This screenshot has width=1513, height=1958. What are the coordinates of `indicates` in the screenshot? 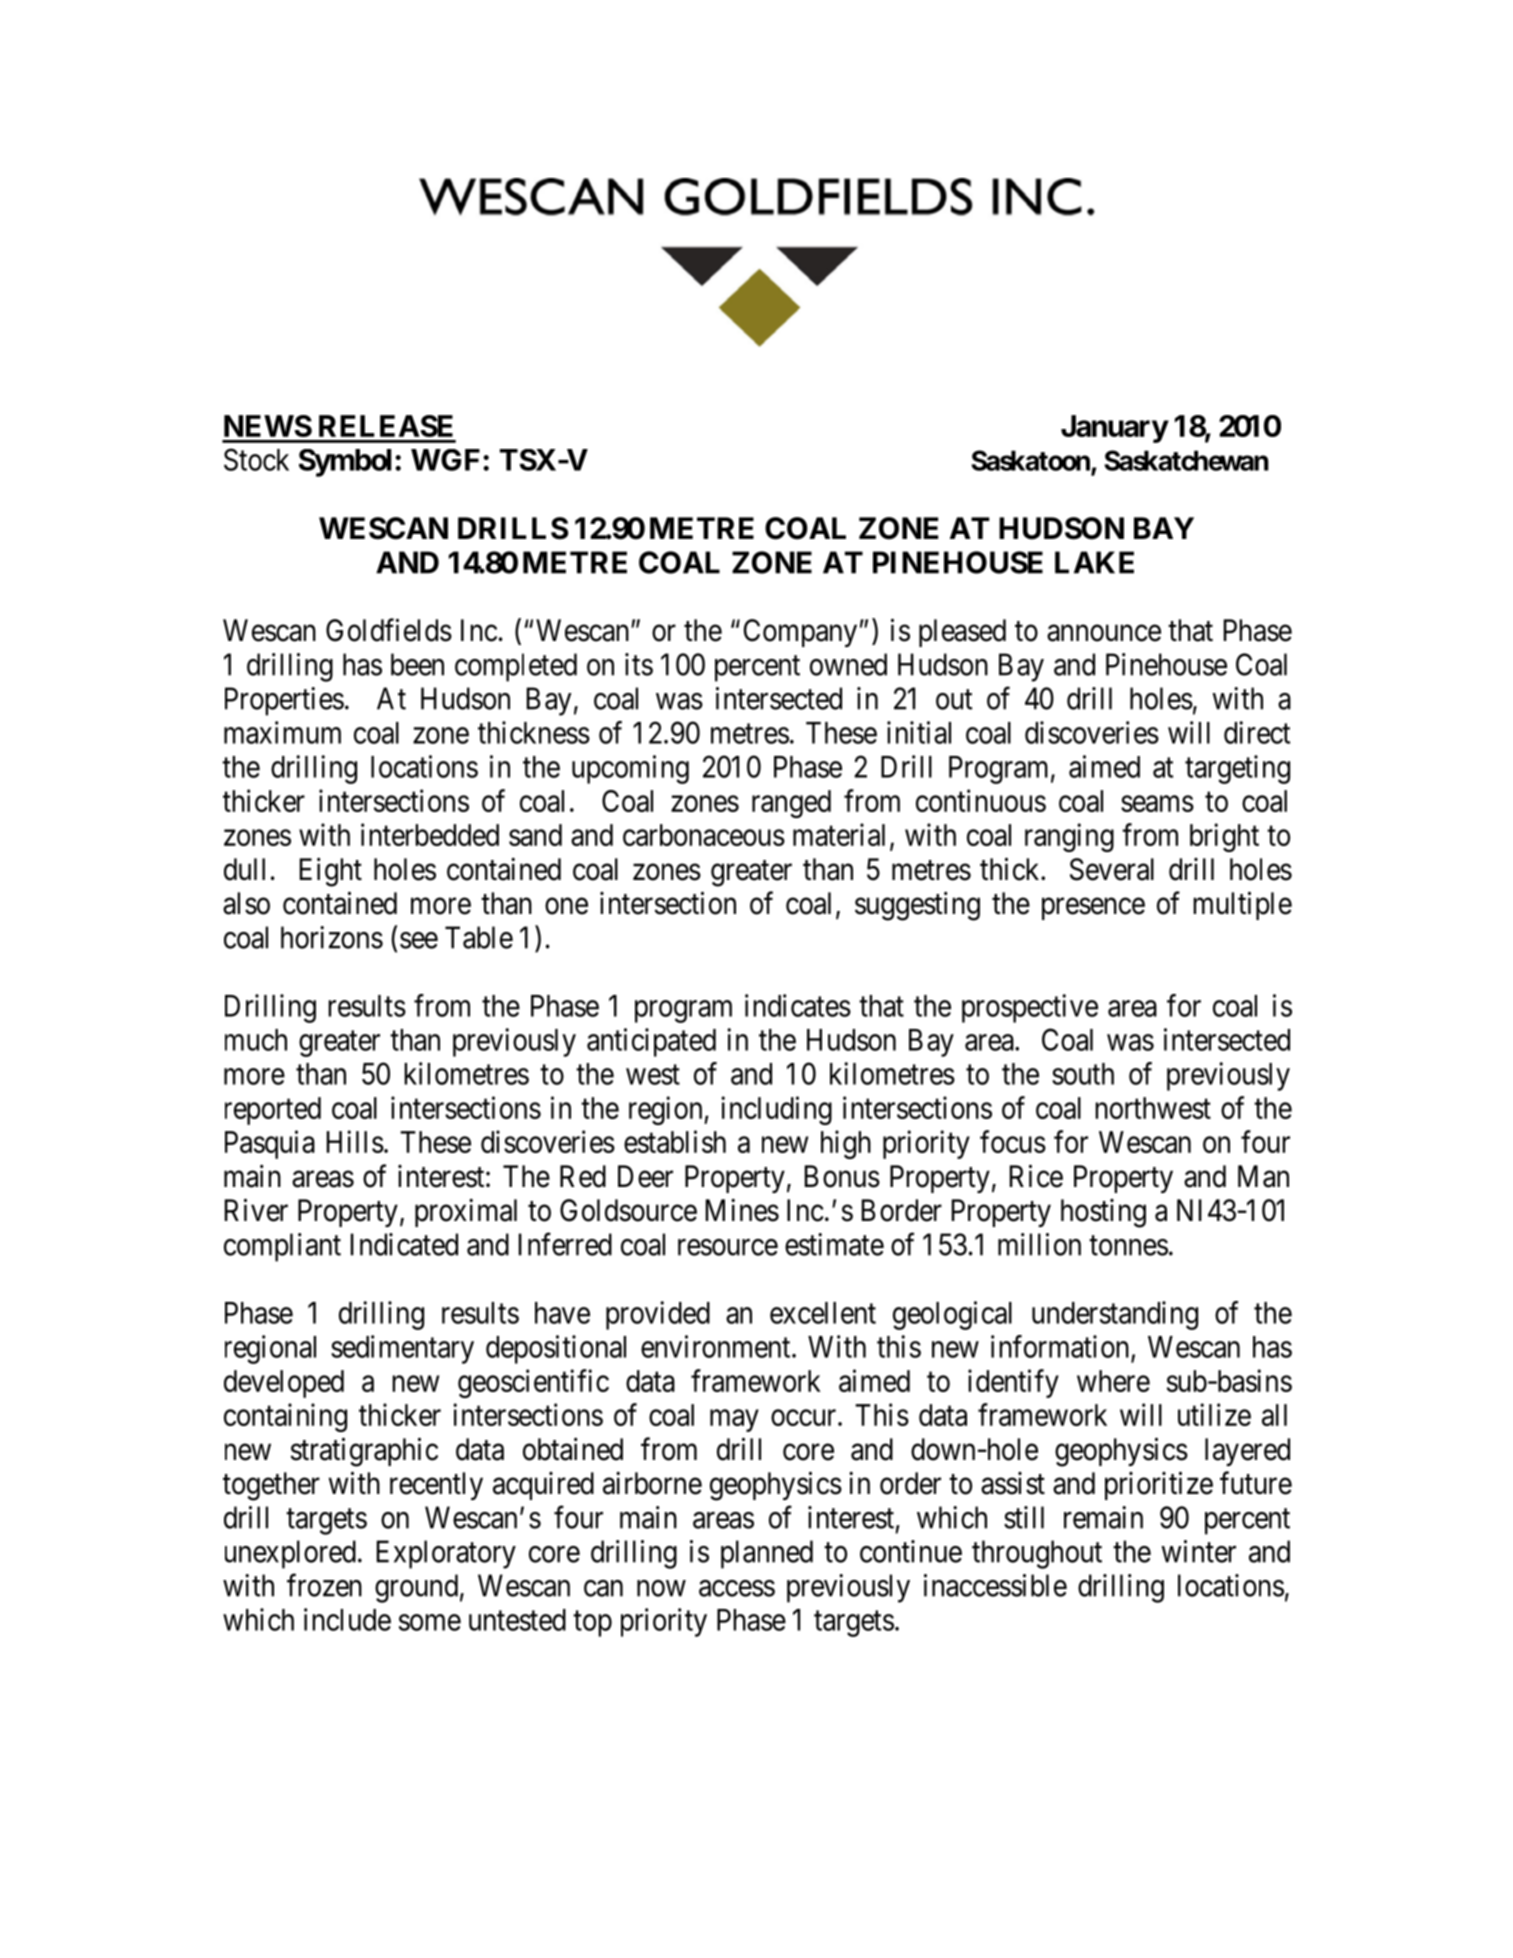 It's located at (798, 1005).
